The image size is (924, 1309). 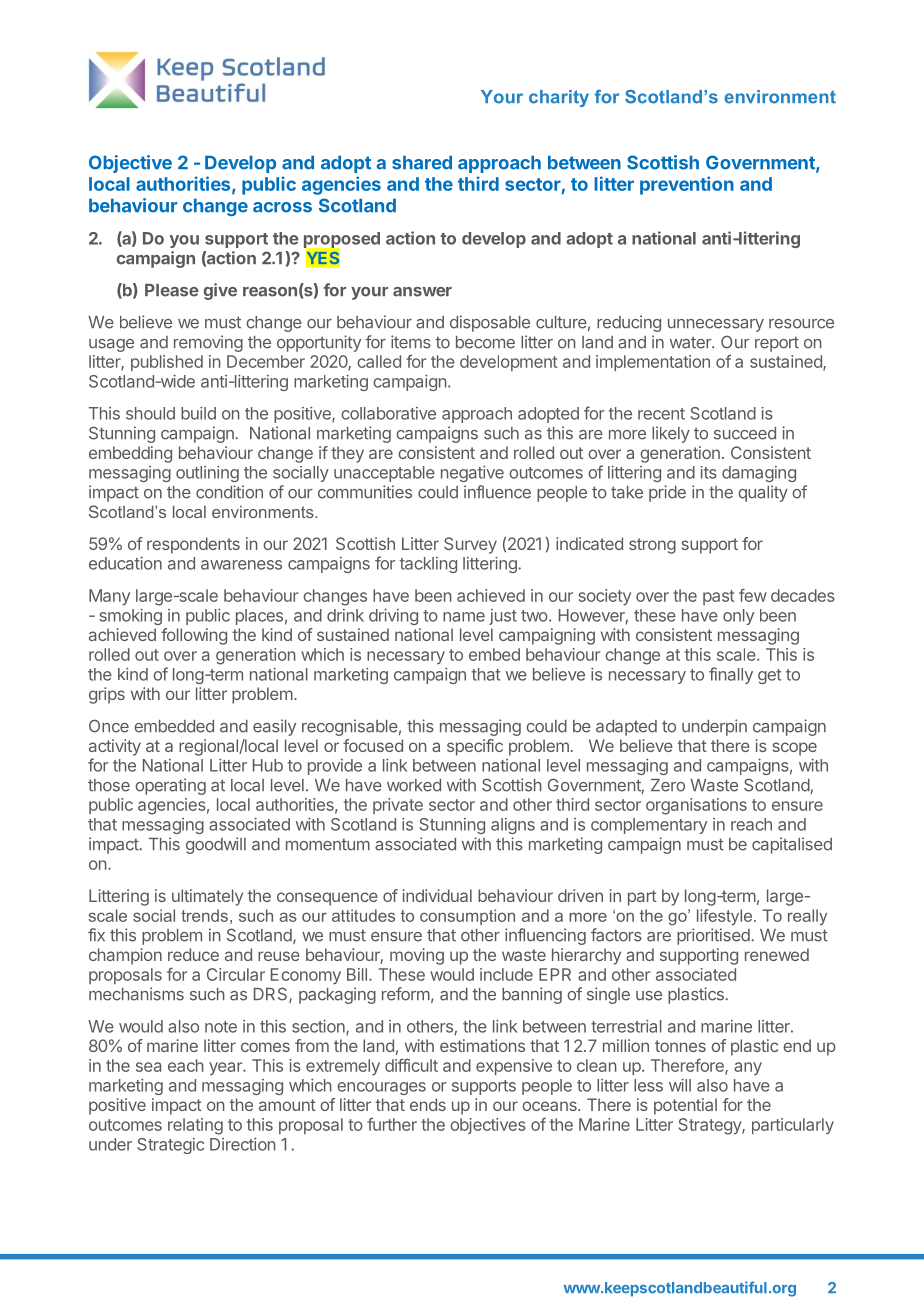 I want to click on worked, so click(x=414, y=785).
